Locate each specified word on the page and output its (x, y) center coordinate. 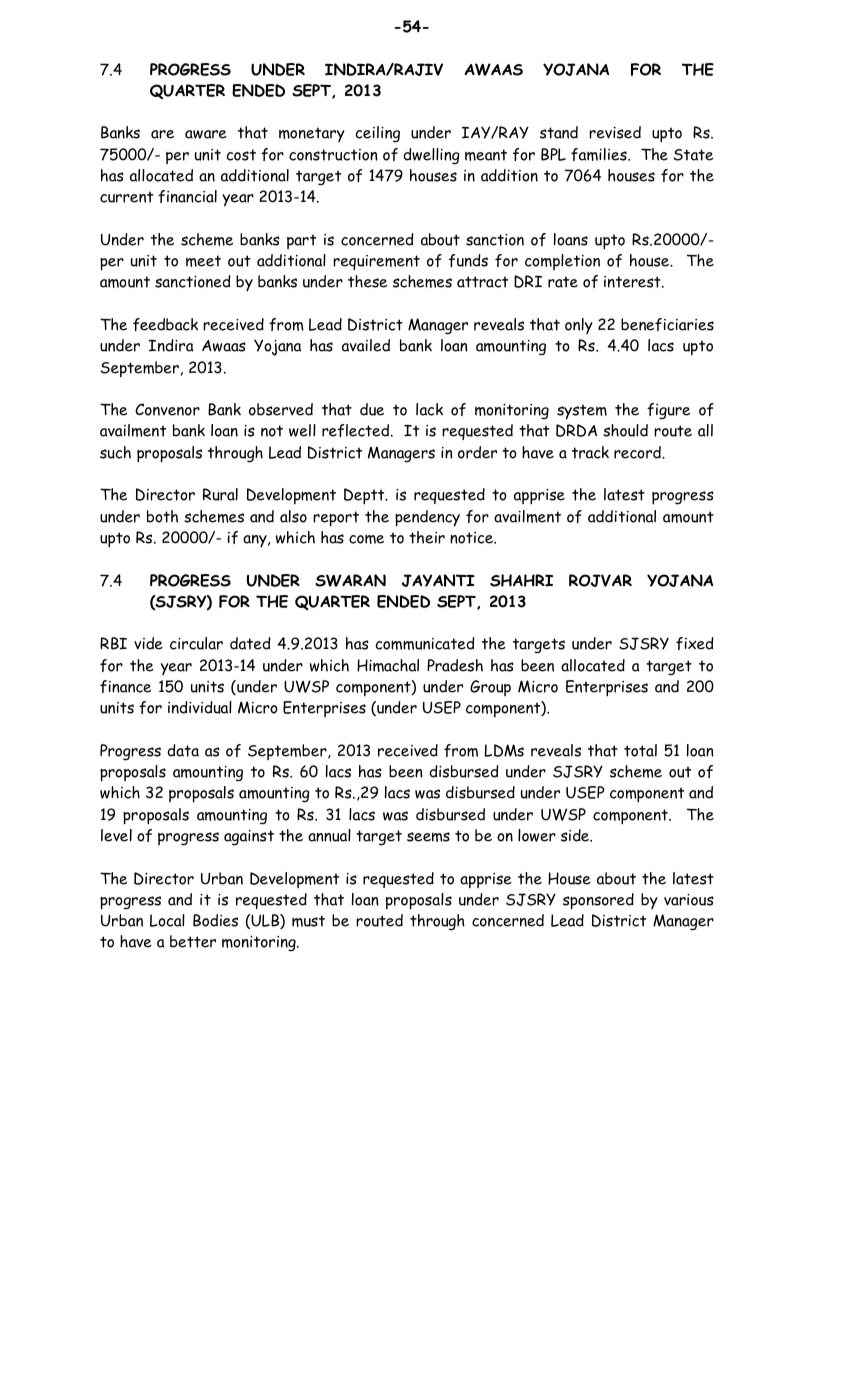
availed (366, 345)
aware (206, 134)
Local (167, 920)
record (638, 452)
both (162, 516)
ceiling (378, 134)
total (640, 750)
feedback (165, 324)
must (308, 921)
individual (200, 707)
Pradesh (455, 665)
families (600, 154)
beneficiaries (667, 324)
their (427, 537)
